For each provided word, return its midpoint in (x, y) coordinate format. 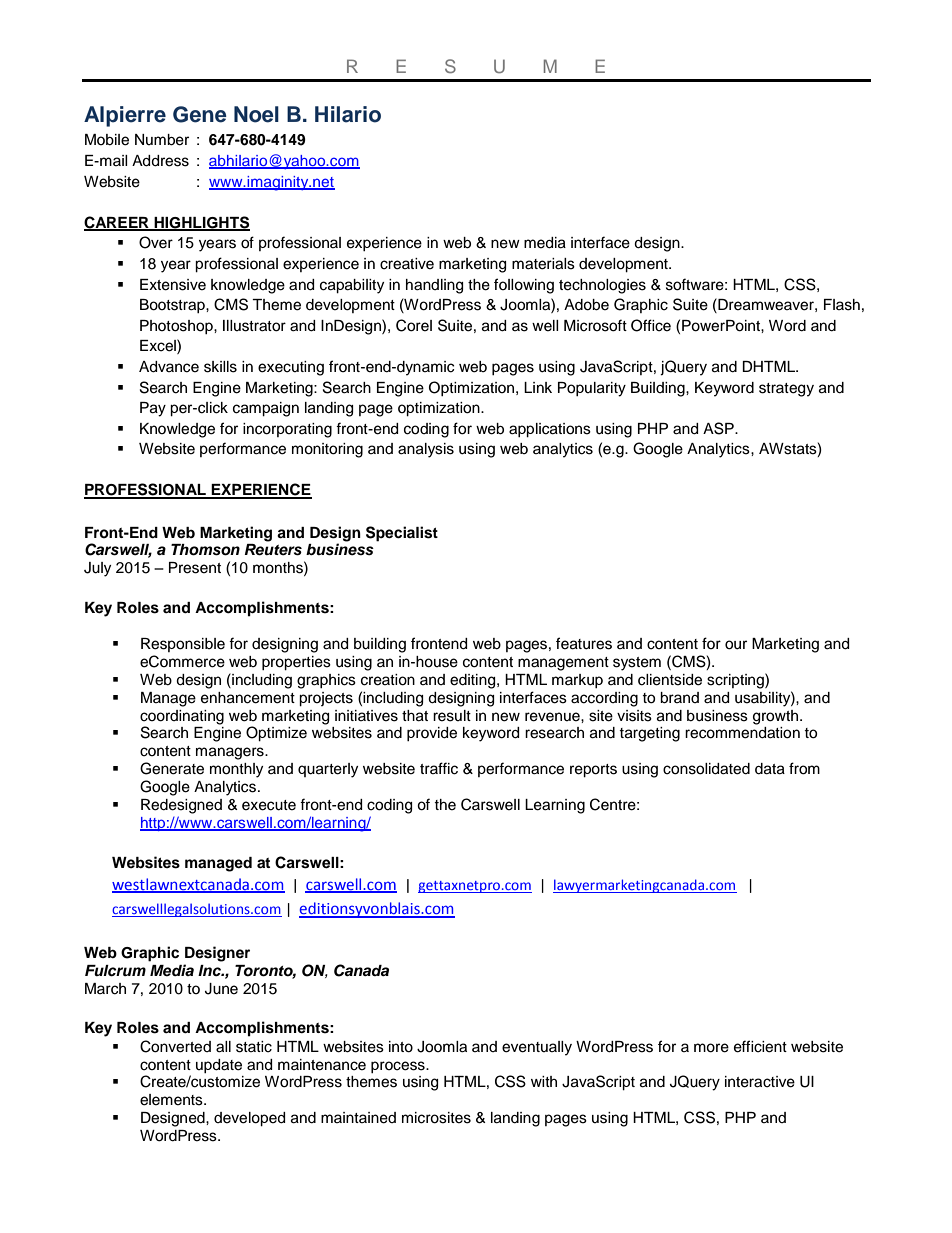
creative (407, 264)
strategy (786, 390)
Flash (842, 305)
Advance (169, 367)
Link (538, 387)
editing (474, 681)
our (736, 645)
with (544, 1081)
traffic (439, 768)
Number (162, 140)
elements (172, 1100)
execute (269, 805)
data (770, 769)
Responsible (183, 645)
